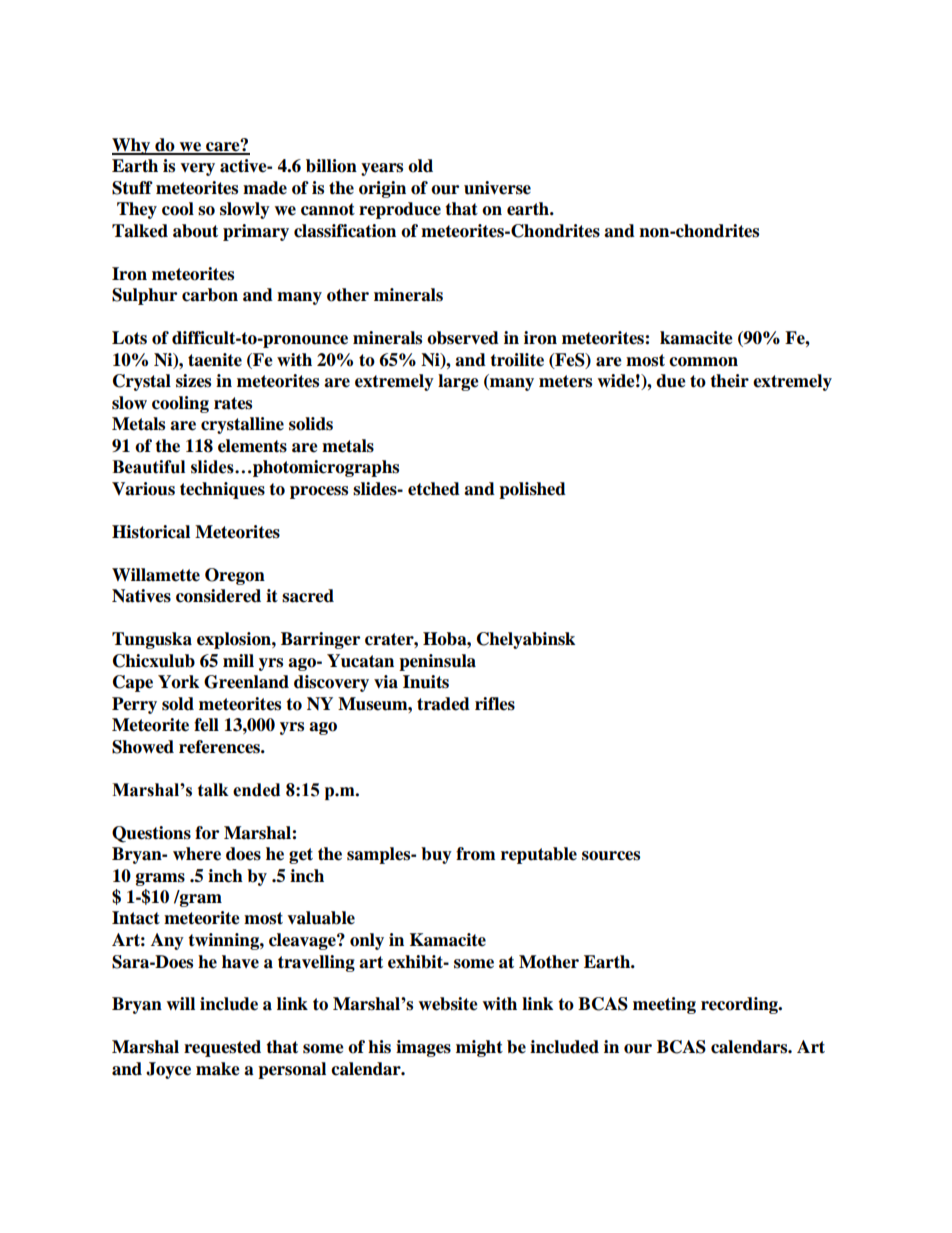  What do you see at coordinates (437, 662) in the screenshot?
I see `peninsula` at bounding box center [437, 662].
